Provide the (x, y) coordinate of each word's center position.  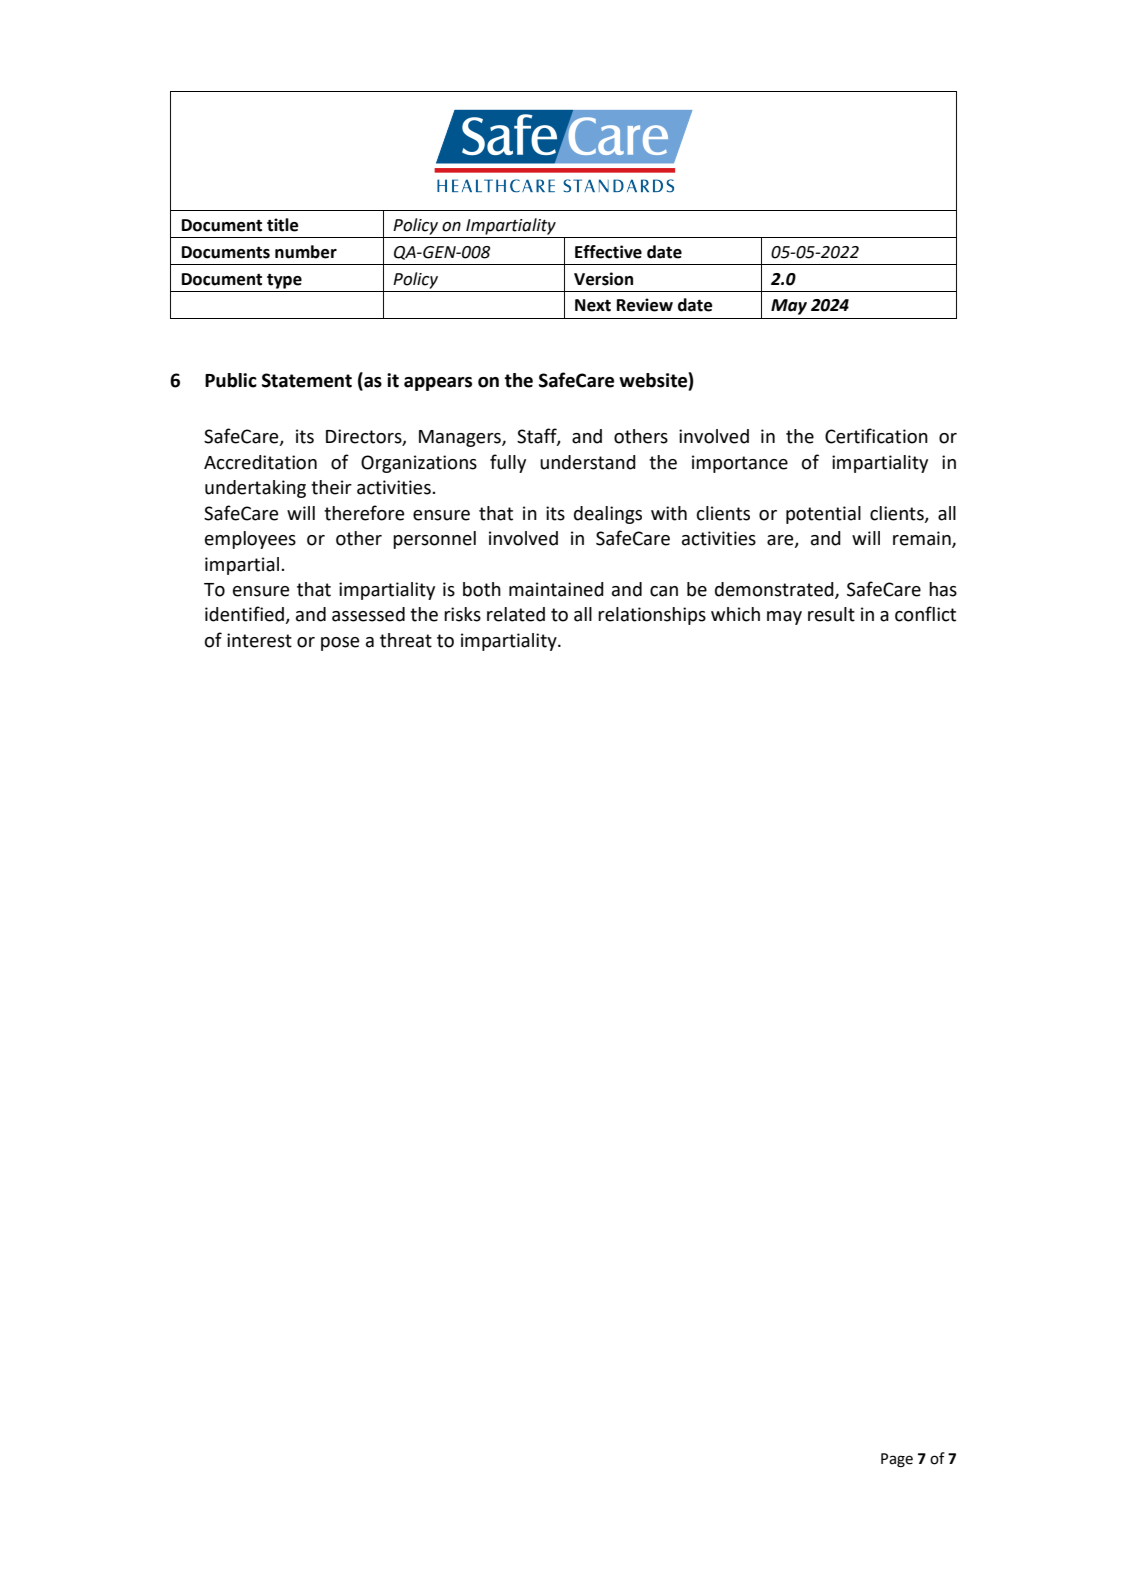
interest (259, 640)
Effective (608, 252)
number (306, 252)
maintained (556, 589)
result (831, 614)
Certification (876, 436)
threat (406, 640)
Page (897, 1460)
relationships (652, 616)
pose (340, 644)
